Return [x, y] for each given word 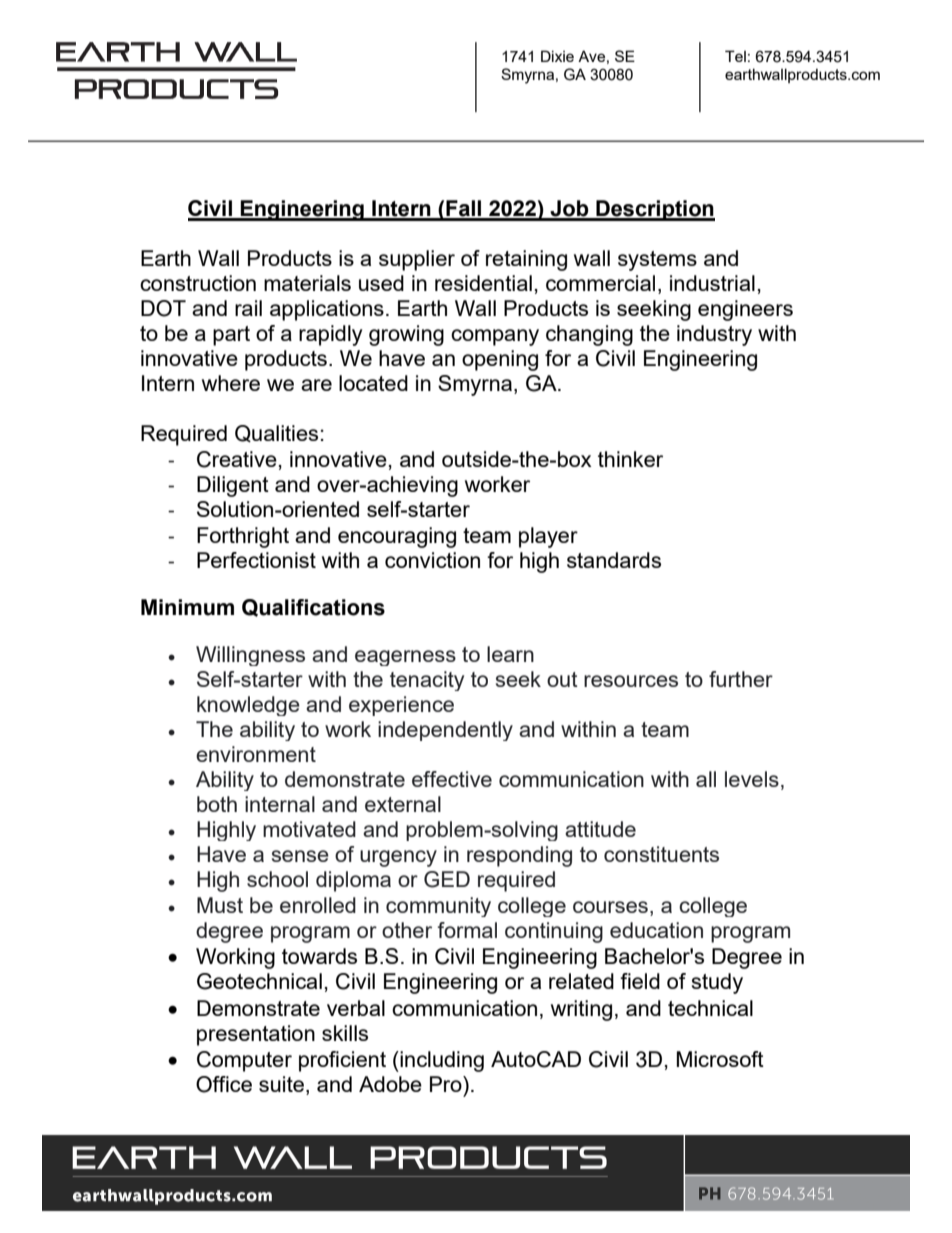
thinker [630, 459]
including [441, 1061]
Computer [244, 1061]
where [231, 383]
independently [445, 731]
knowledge [248, 706]
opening [500, 360]
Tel [735, 56]
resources [631, 681]
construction [198, 283]
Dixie [557, 56]
